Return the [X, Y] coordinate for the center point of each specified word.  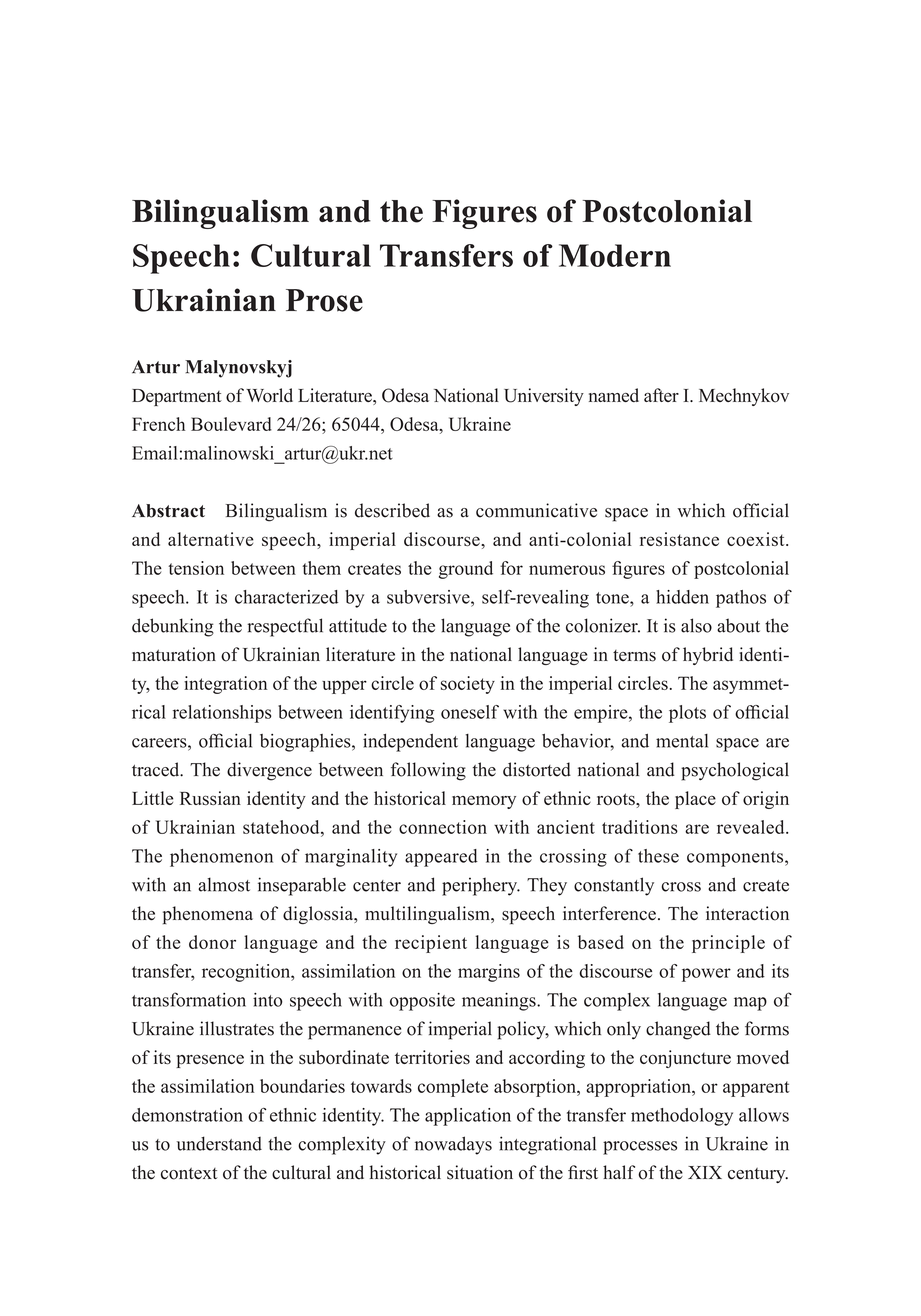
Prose [324, 300]
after [661, 395]
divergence [269, 771]
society [468, 685]
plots [687, 714]
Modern [615, 255]
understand [219, 1143]
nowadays [453, 1145]
